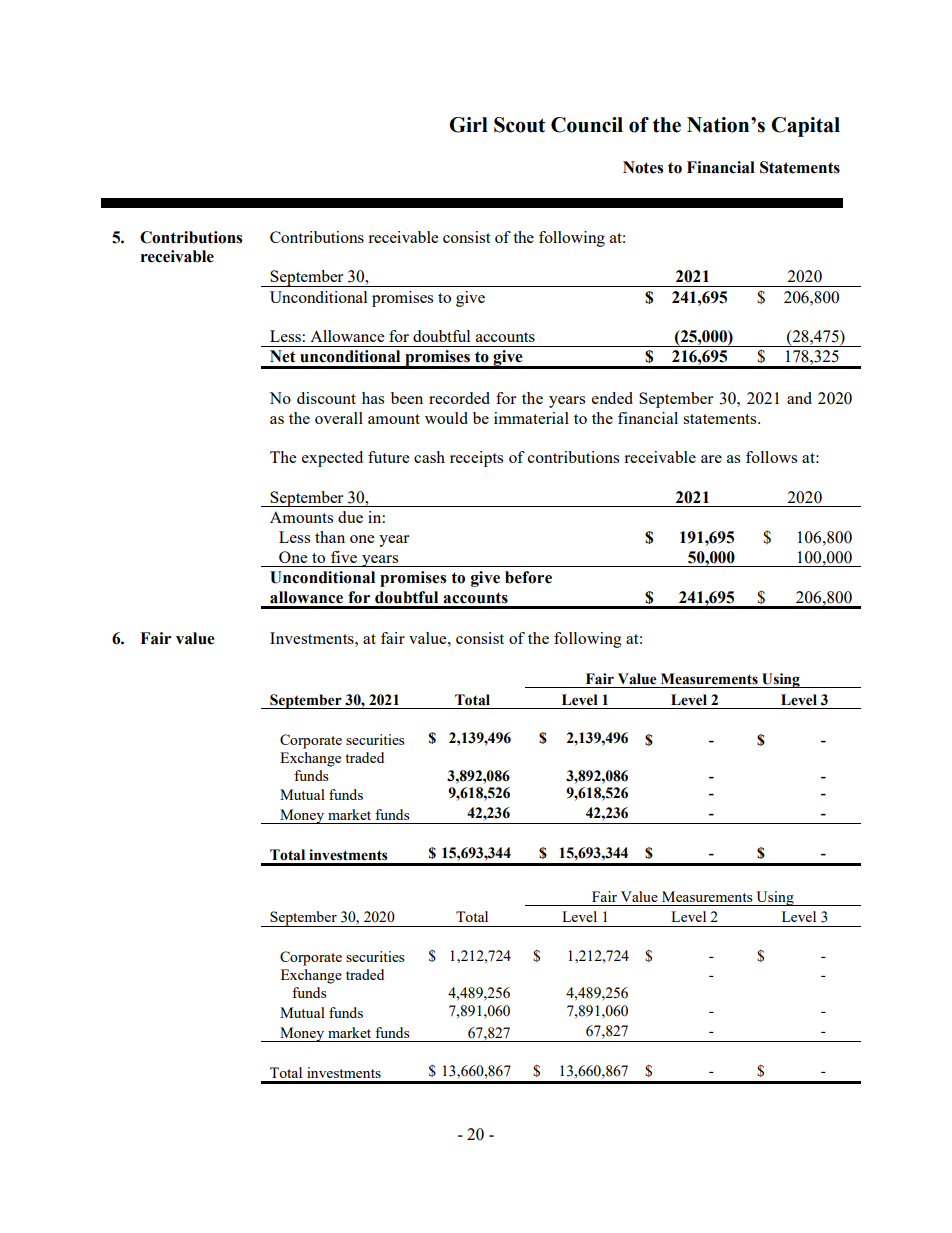  I want to click on Girl, so click(468, 125).
